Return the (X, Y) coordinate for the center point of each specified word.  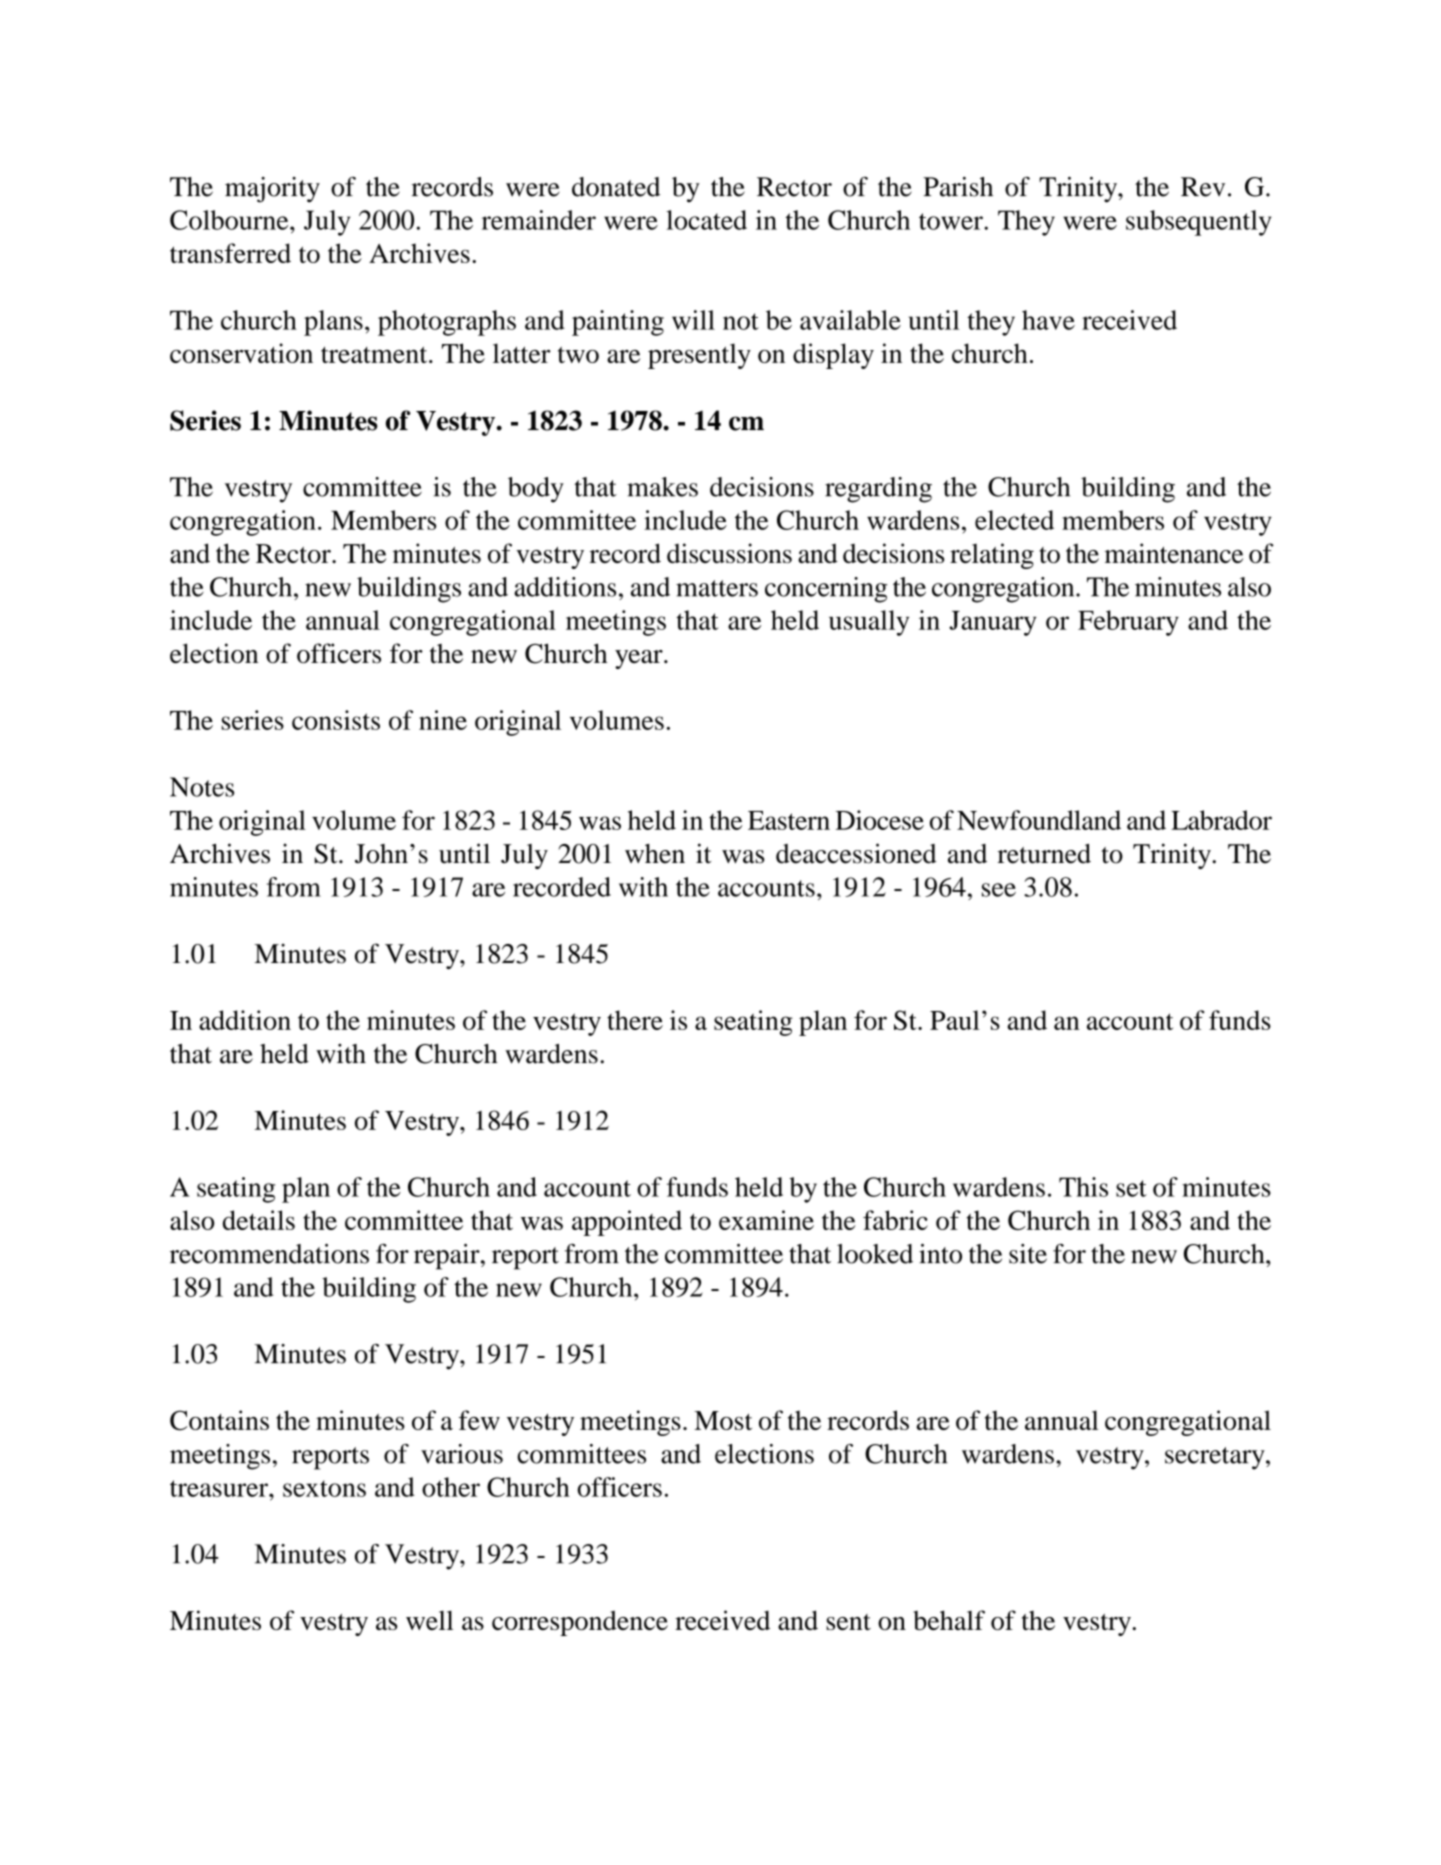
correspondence (580, 1623)
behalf (949, 1620)
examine (766, 1220)
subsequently (1198, 223)
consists (336, 720)
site (1028, 1254)
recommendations (269, 1254)
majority (272, 190)
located (706, 220)
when (655, 854)
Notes (202, 787)
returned (1044, 854)
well (429, 1620)
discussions (729, 553)
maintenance (1174, 553)
